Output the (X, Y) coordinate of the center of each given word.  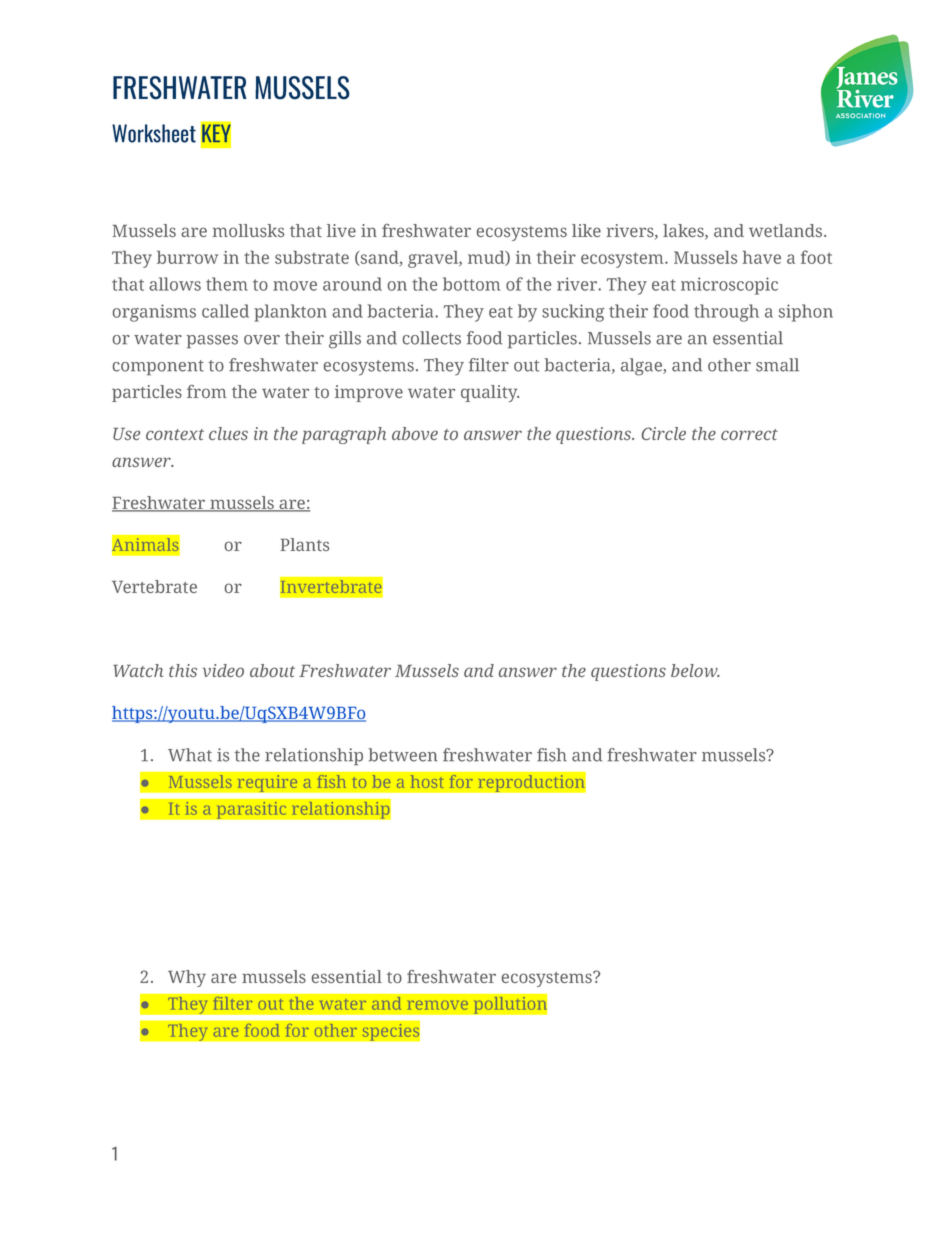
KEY (216, 133)
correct (749, 434)
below (695, 670)
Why (187, 978)
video (223, 670)
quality (490, 393)
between (402, 755)
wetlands (787, 231)
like (586, 230)
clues (228, 433)
